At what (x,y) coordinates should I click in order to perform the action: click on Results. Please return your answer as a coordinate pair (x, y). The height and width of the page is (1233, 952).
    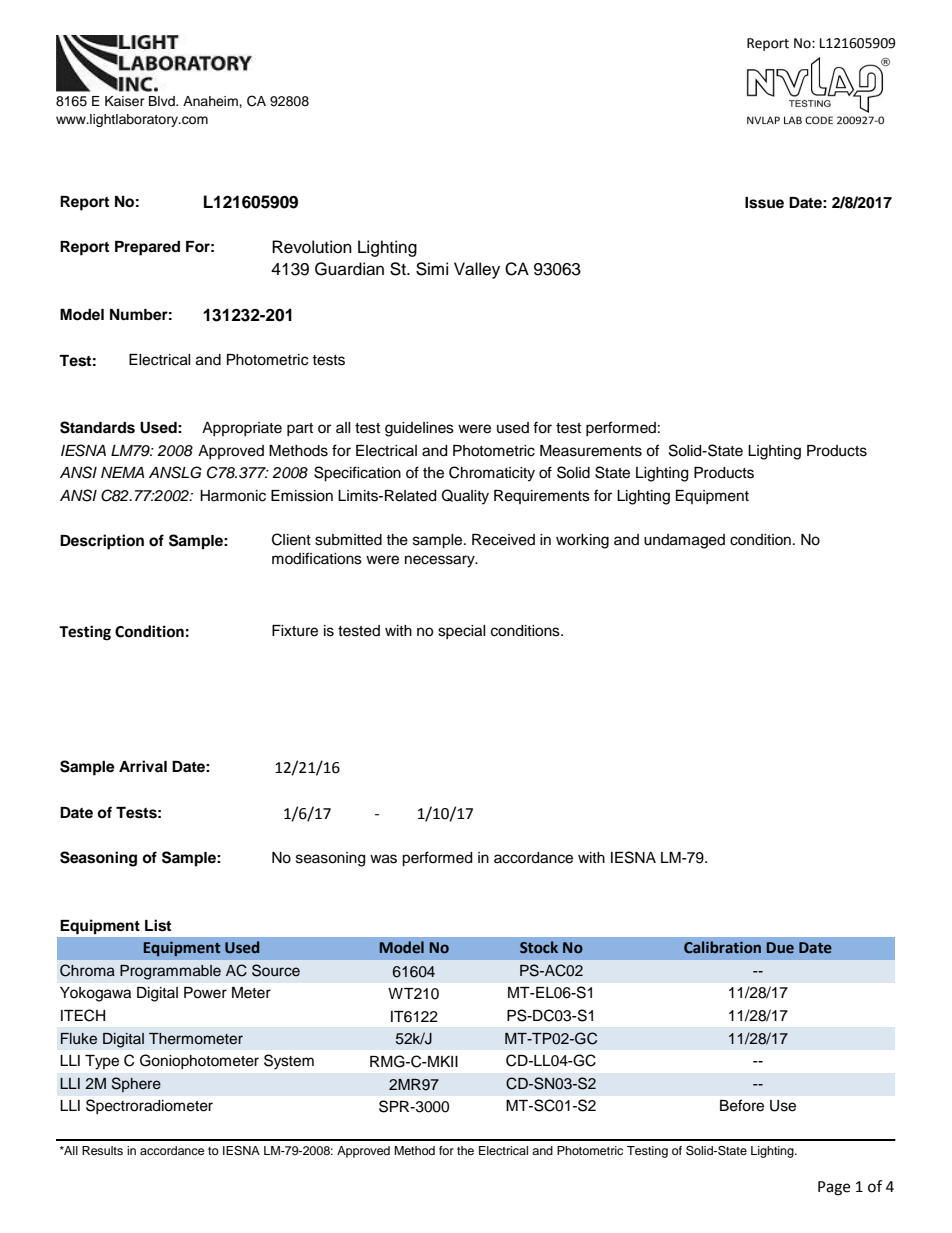
    Looking at the image, I should click on (102, 1150).
